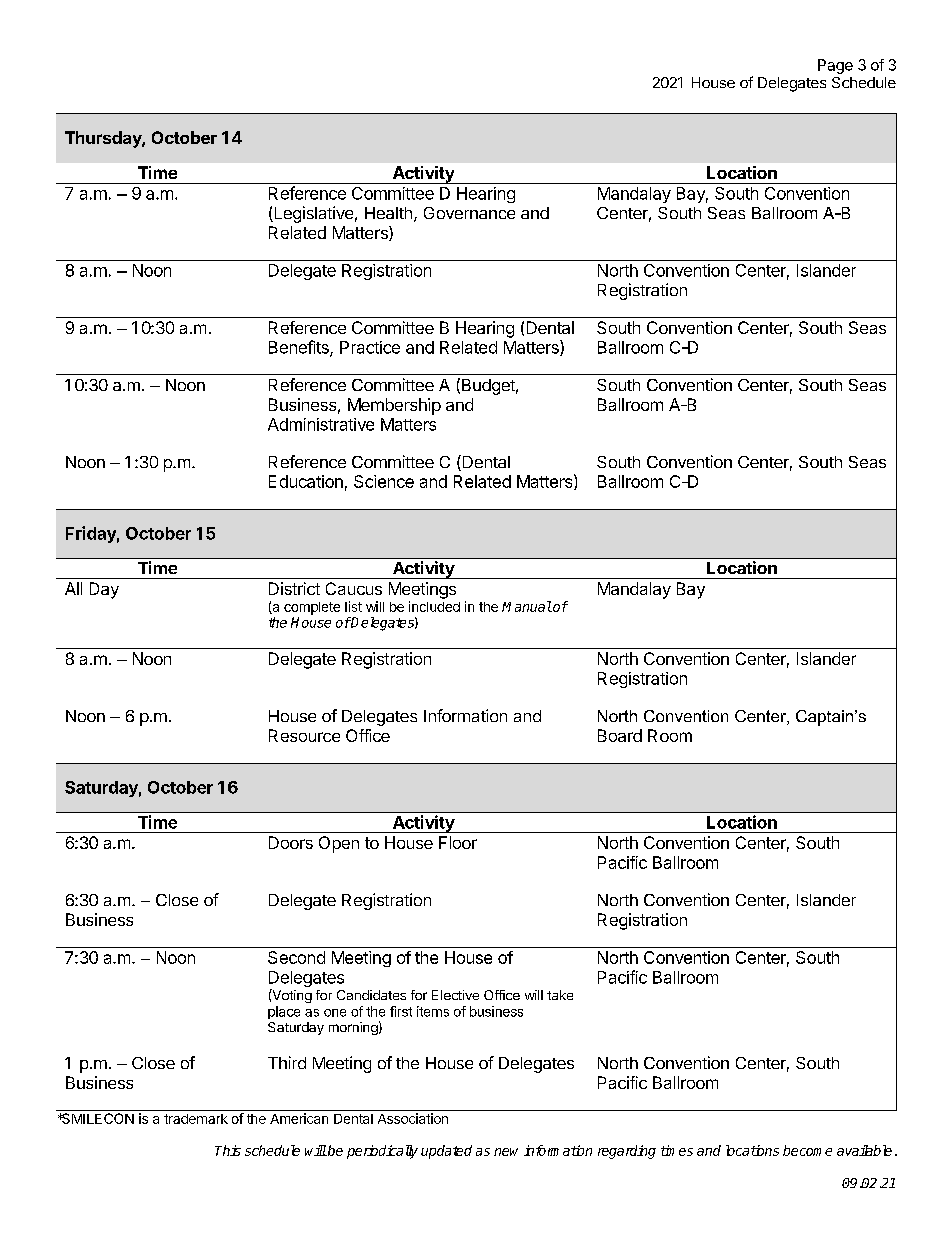 This page has height=1233, width=952. What do you see at coordinates (807, 1150) in the page?
I see `become` at bounding box center [807, 1150].
